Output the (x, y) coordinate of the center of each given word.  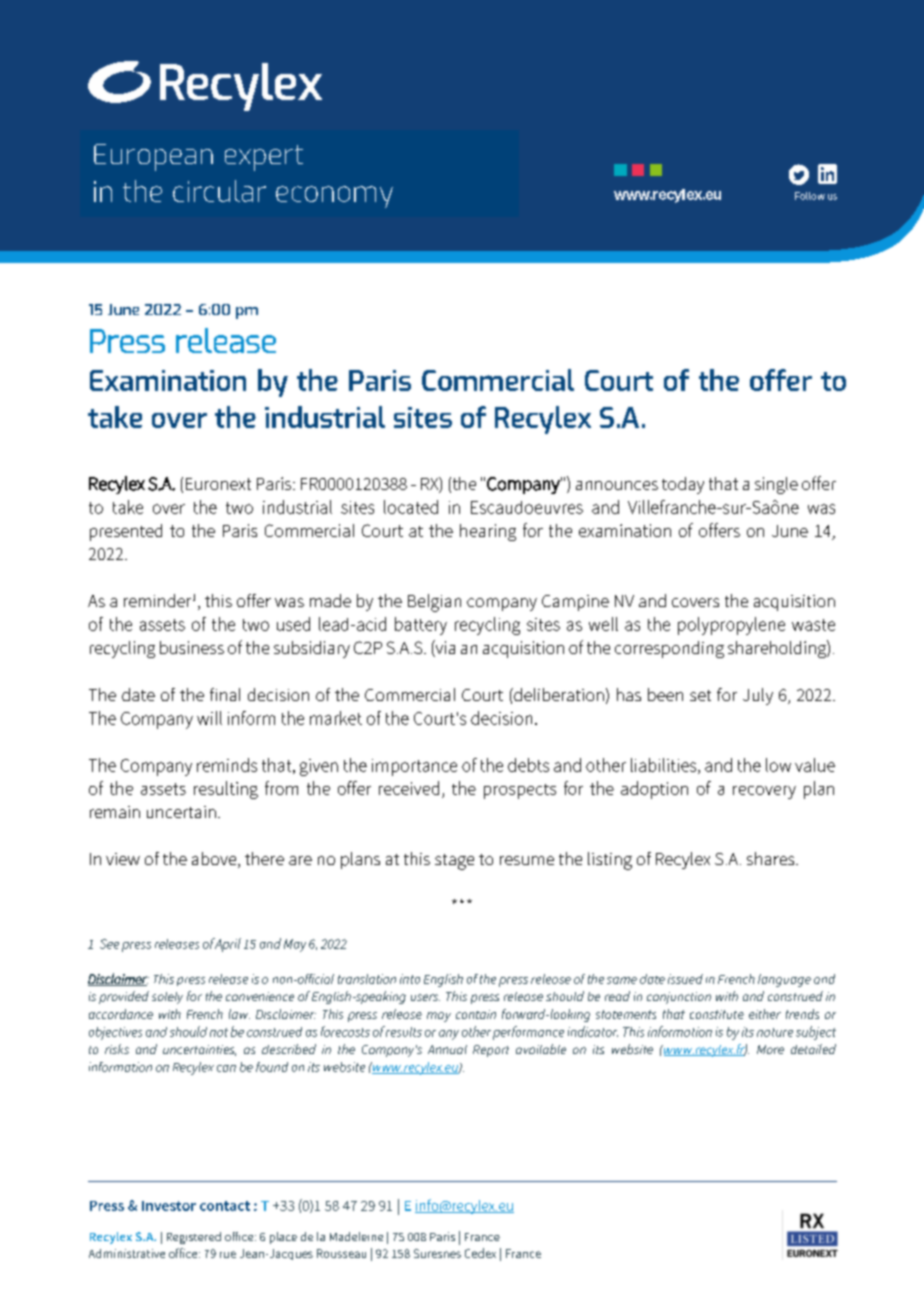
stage (454, 862)
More (770, 1049)
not (219, 1032)
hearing (488, 532)
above (215, 860)
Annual (447, 1049)
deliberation (558, 694)
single (776, 485)
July (758, 696)
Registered (194, 1238)
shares (772, 858)
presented (126, 532)
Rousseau (341, 1253)
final (225, 694)
